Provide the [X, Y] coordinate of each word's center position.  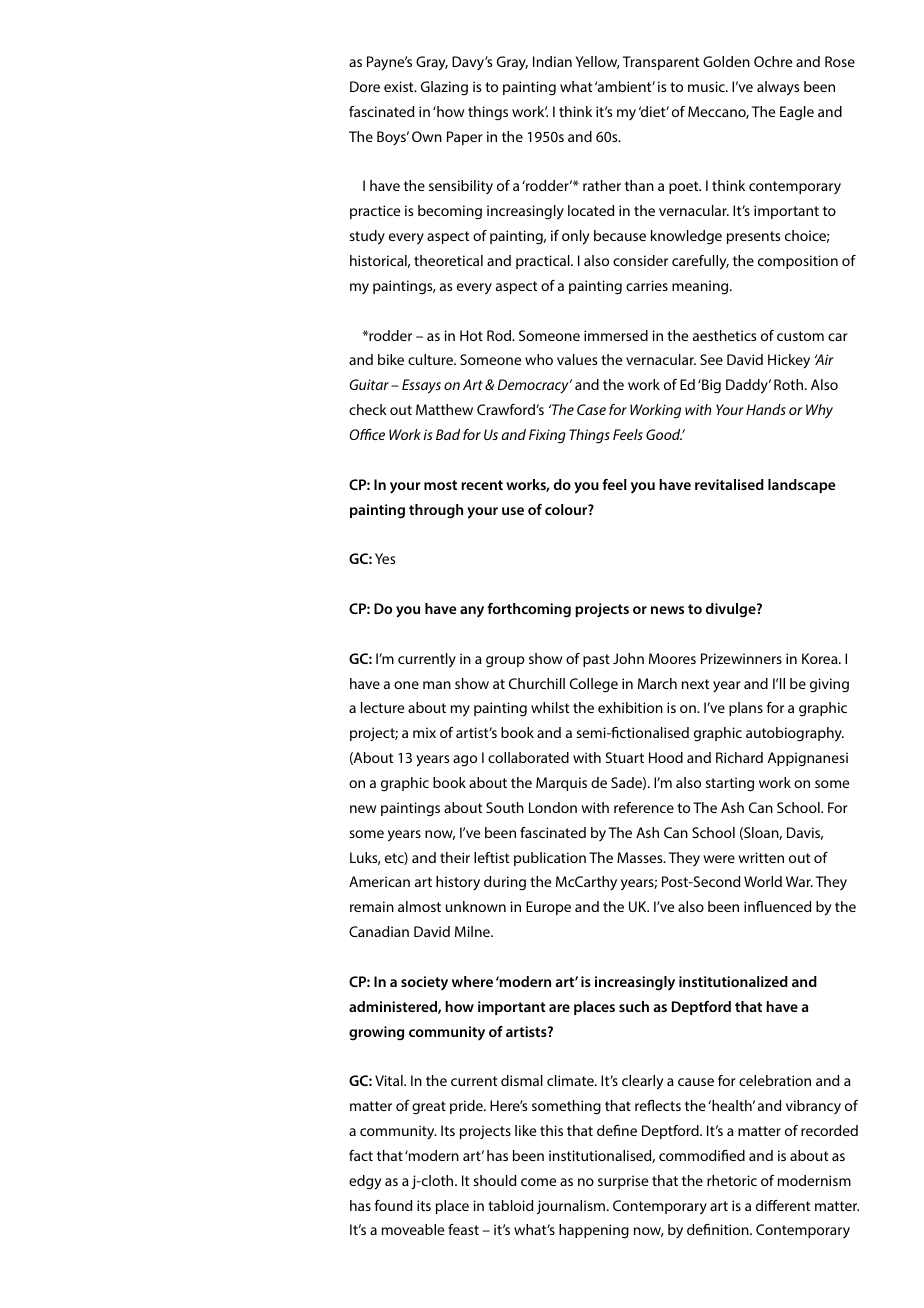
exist [400, 86]
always [778, 88]
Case [591, 409]
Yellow [597, 62]
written [761, 857]
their [455, 857]
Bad [448, 434]
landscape [801, 486]
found [393, 1205]
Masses [641, 857]
